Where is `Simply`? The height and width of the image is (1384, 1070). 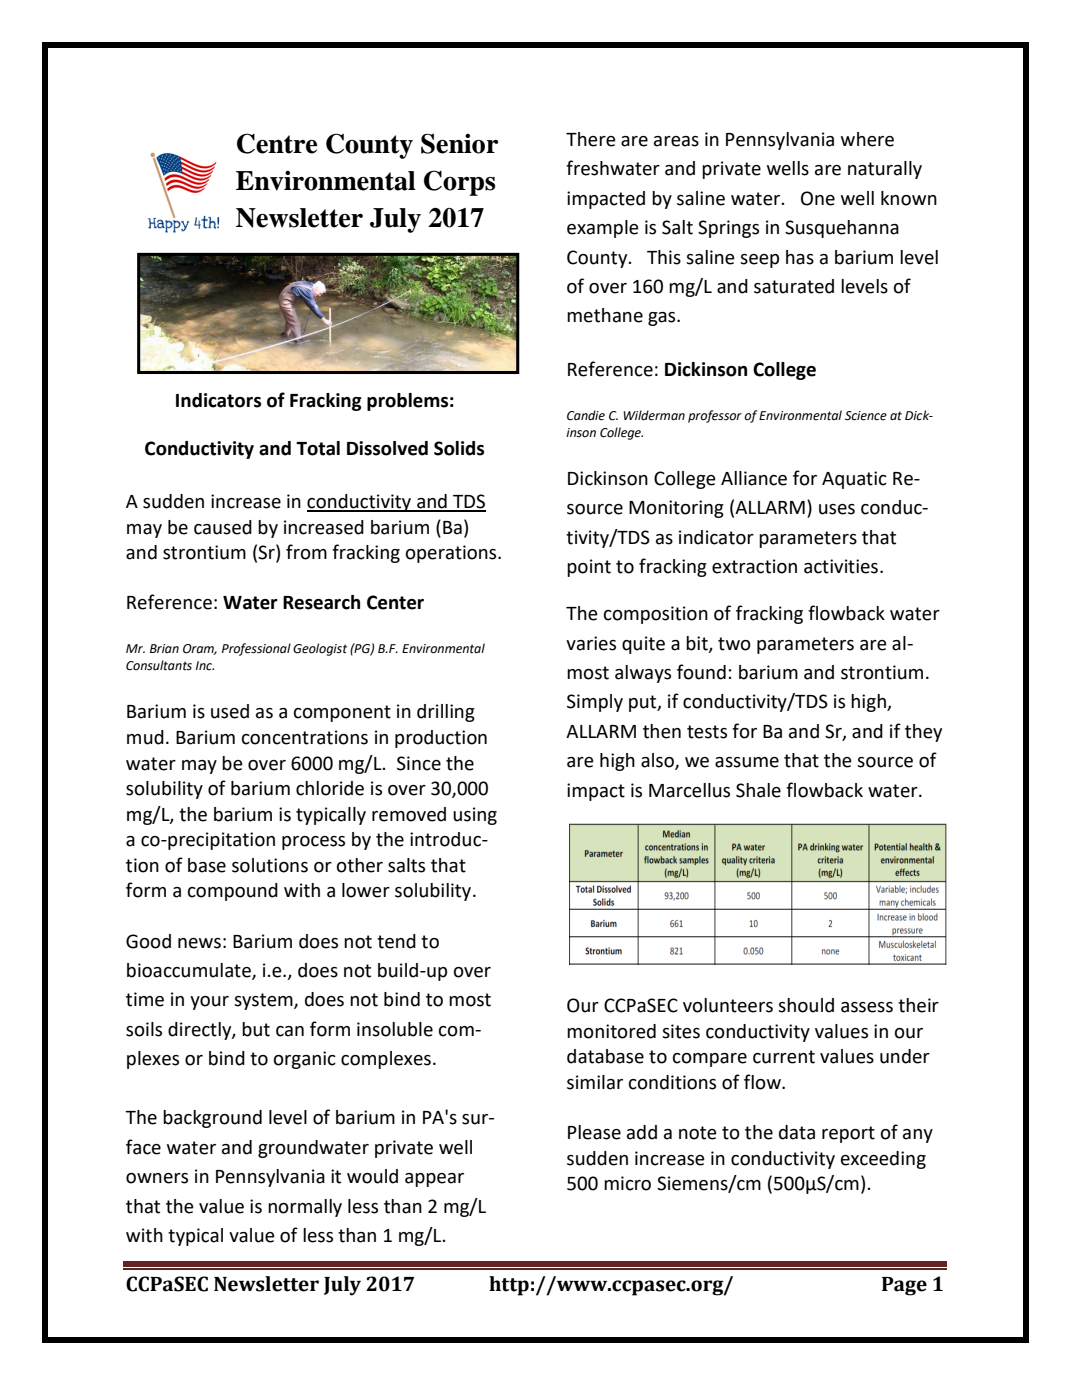
Simply is located at coordinates (595, 703).
